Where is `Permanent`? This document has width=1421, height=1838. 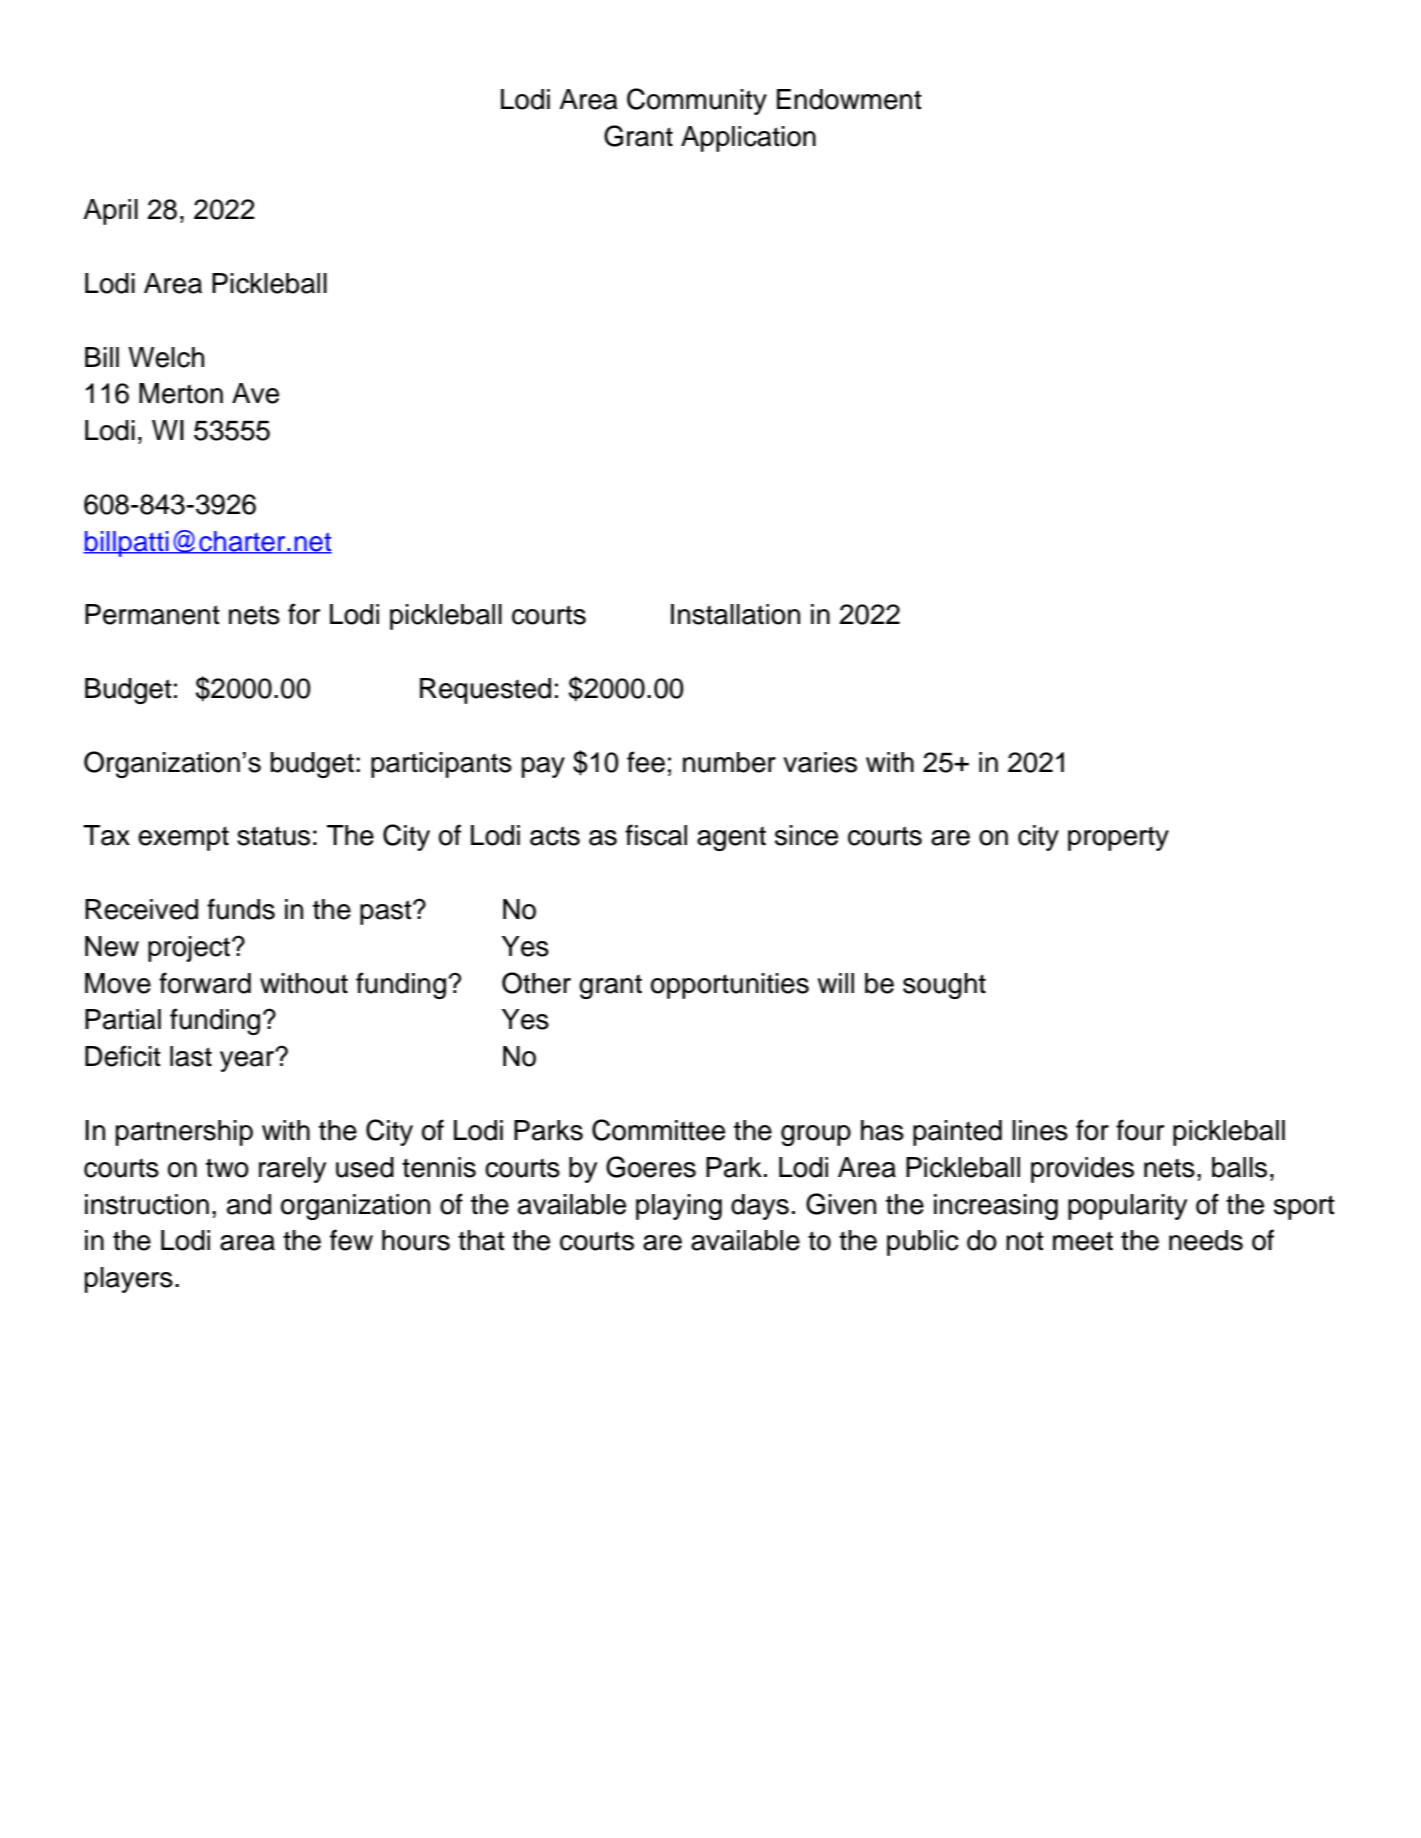 Permanent is located at coordinates (152, 614).
